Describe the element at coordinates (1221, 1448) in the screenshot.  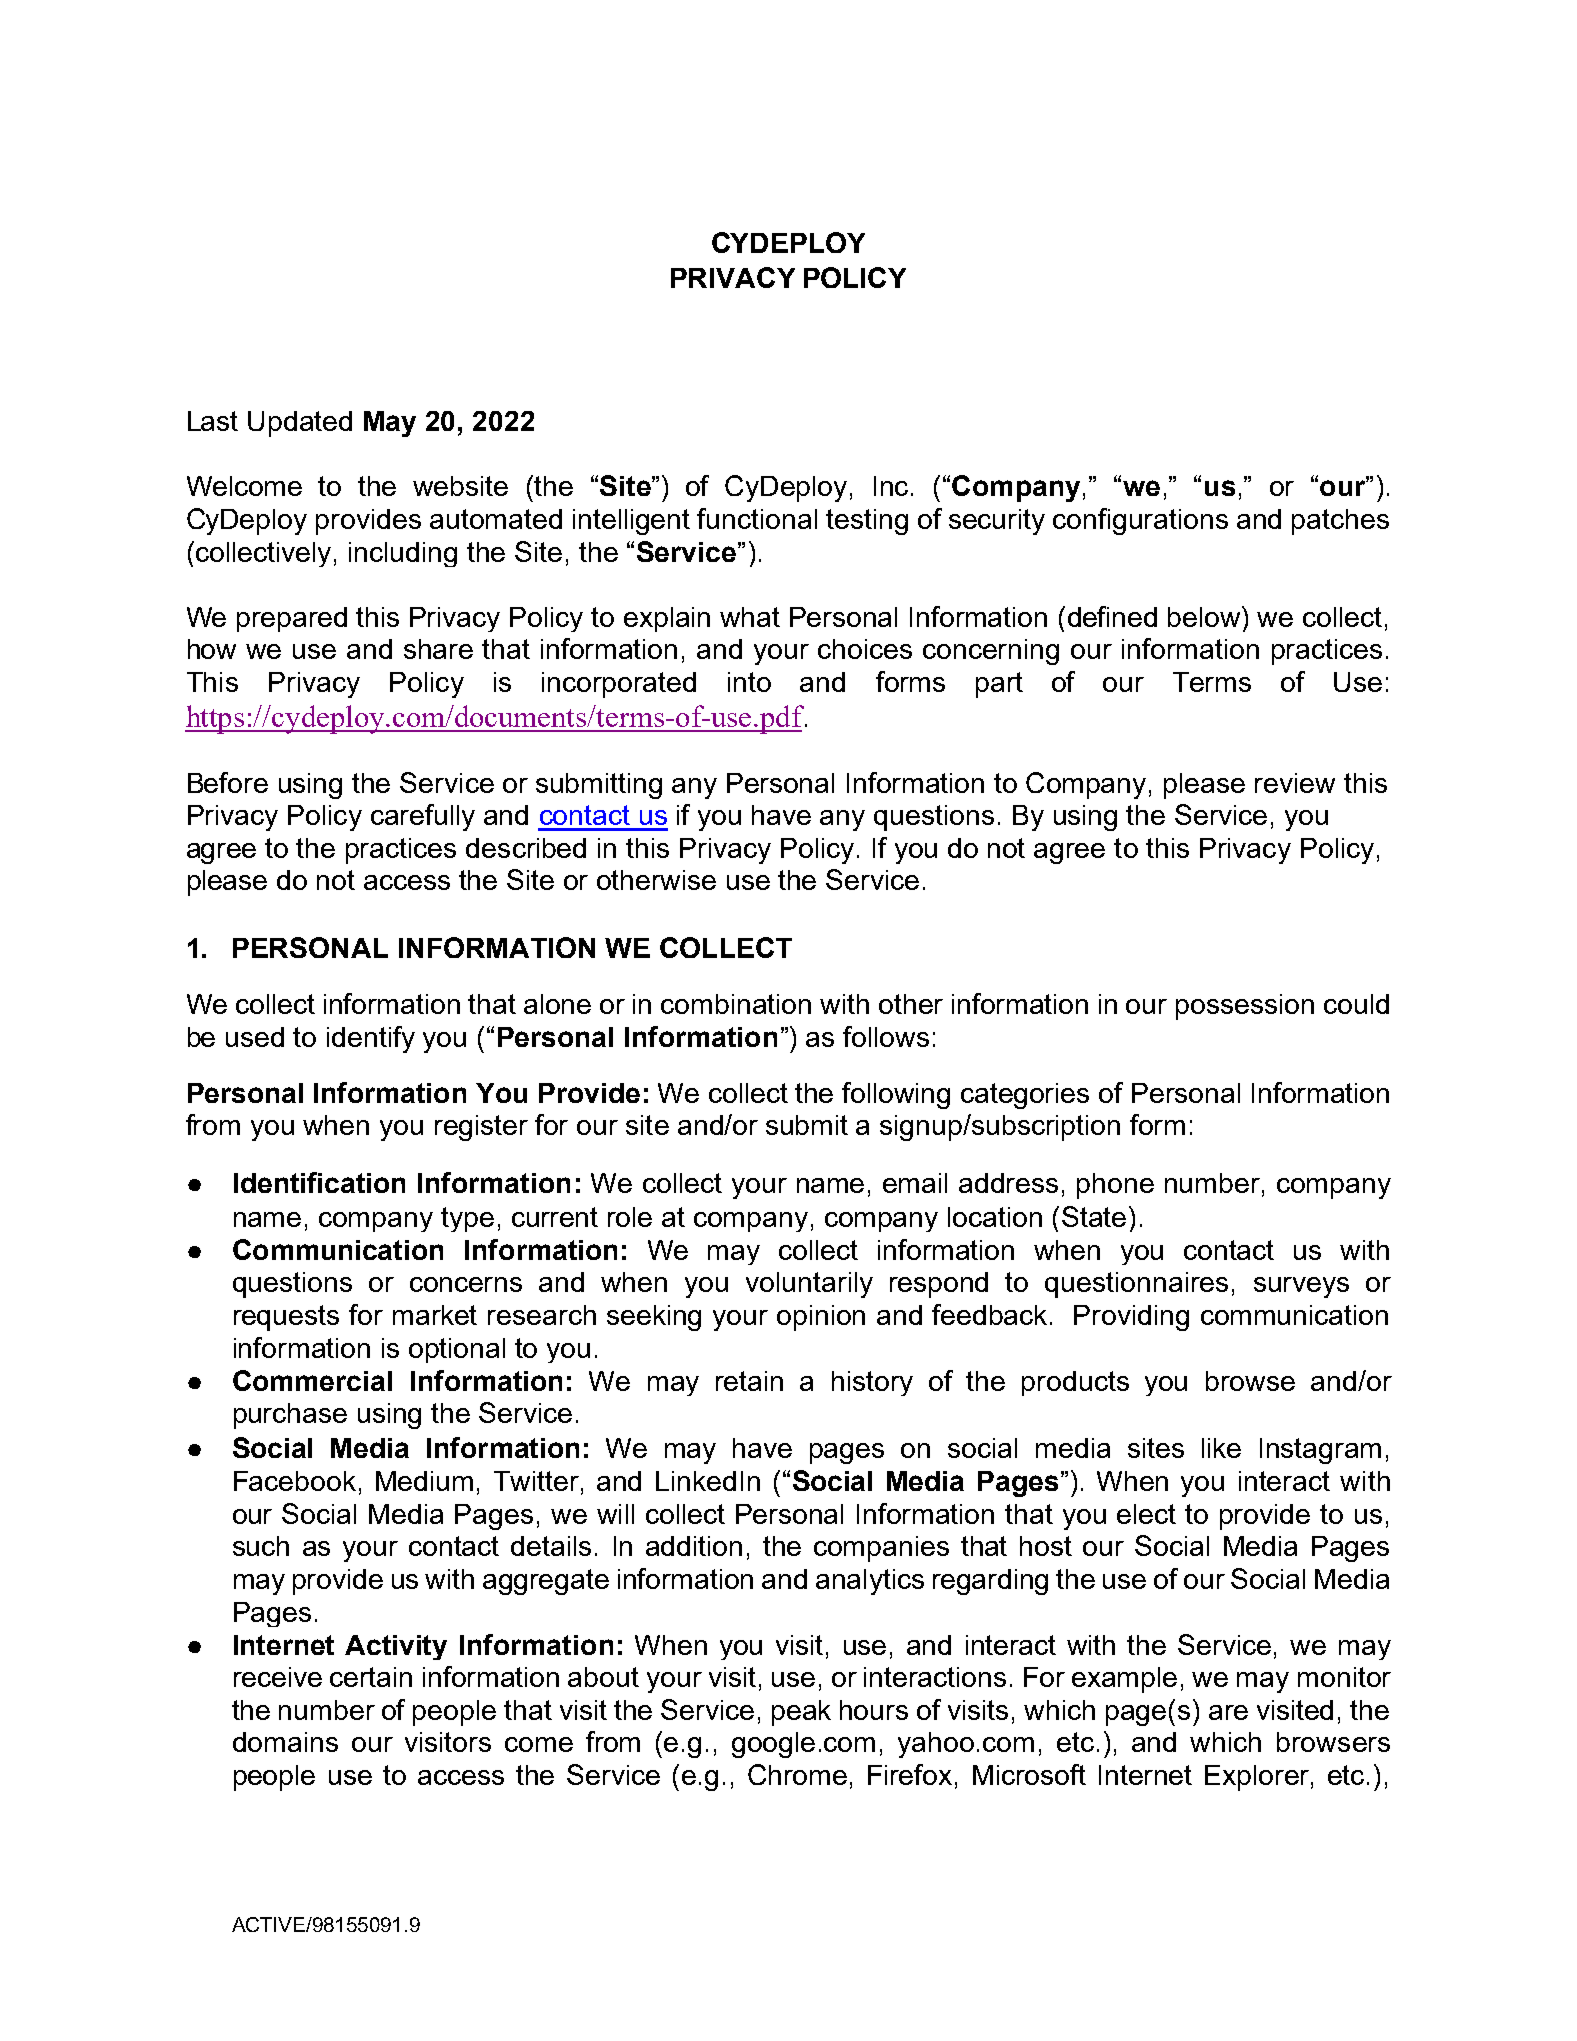
I see `like` at that location.
